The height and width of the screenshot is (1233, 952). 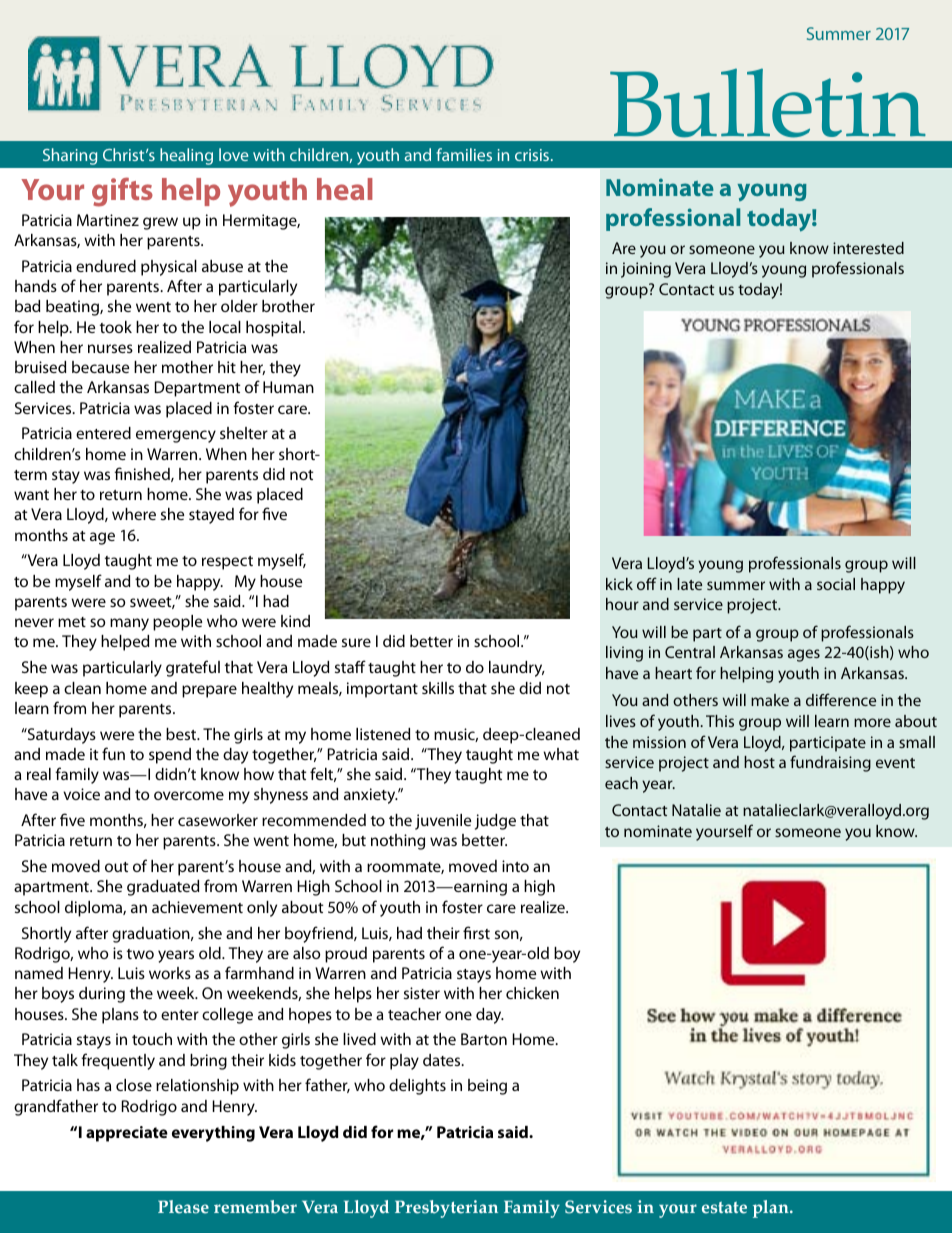 What do you see at coordinates (446, 1209) in the screenshot?
I see `Presbyterian` at bounding box center [446, 1209].
